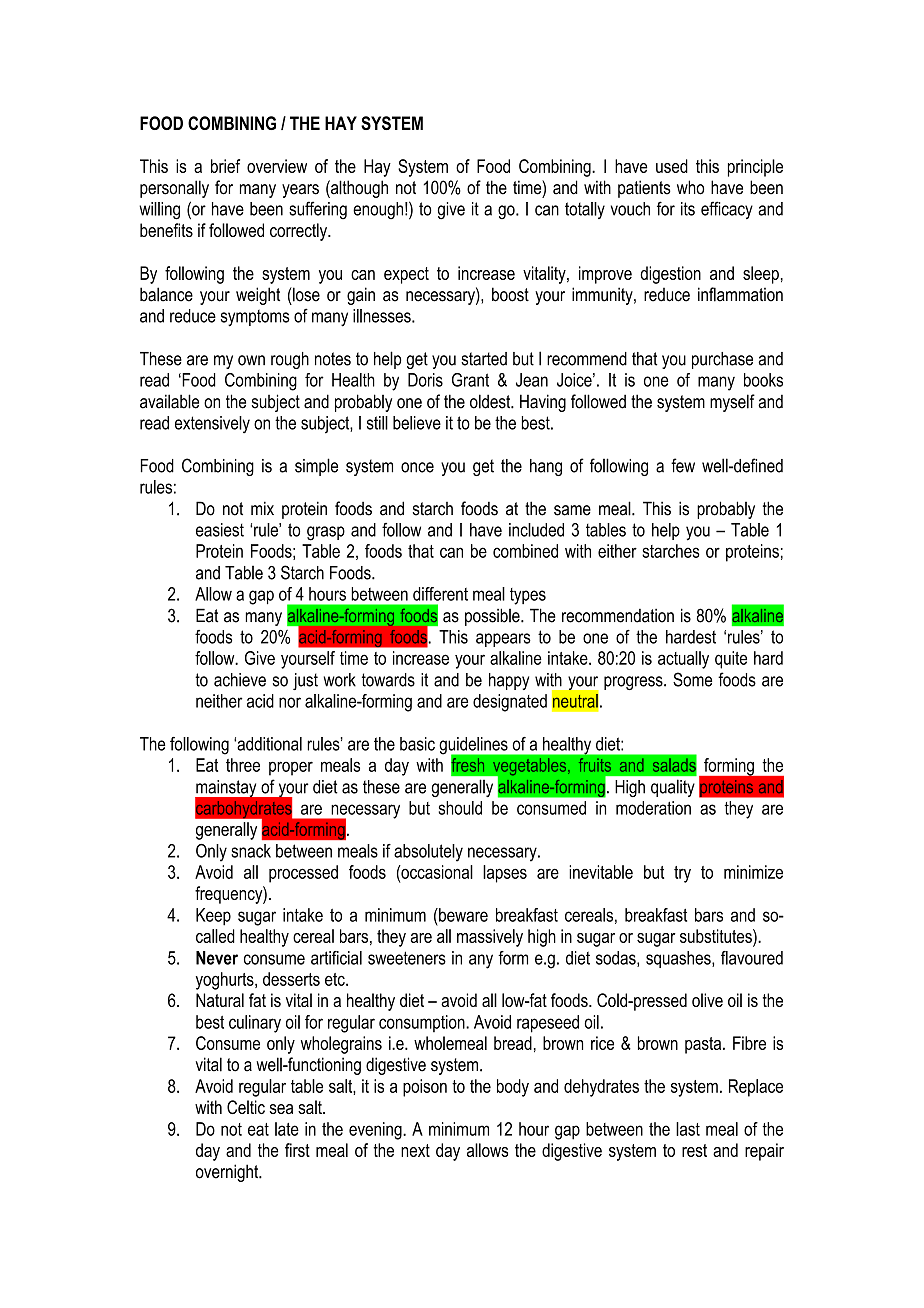 This screenshot has width=924, height=1308. What do you see at coordinates (692, 679) in the screenshot?
I see `Some` at bounding box center [692, 679].
